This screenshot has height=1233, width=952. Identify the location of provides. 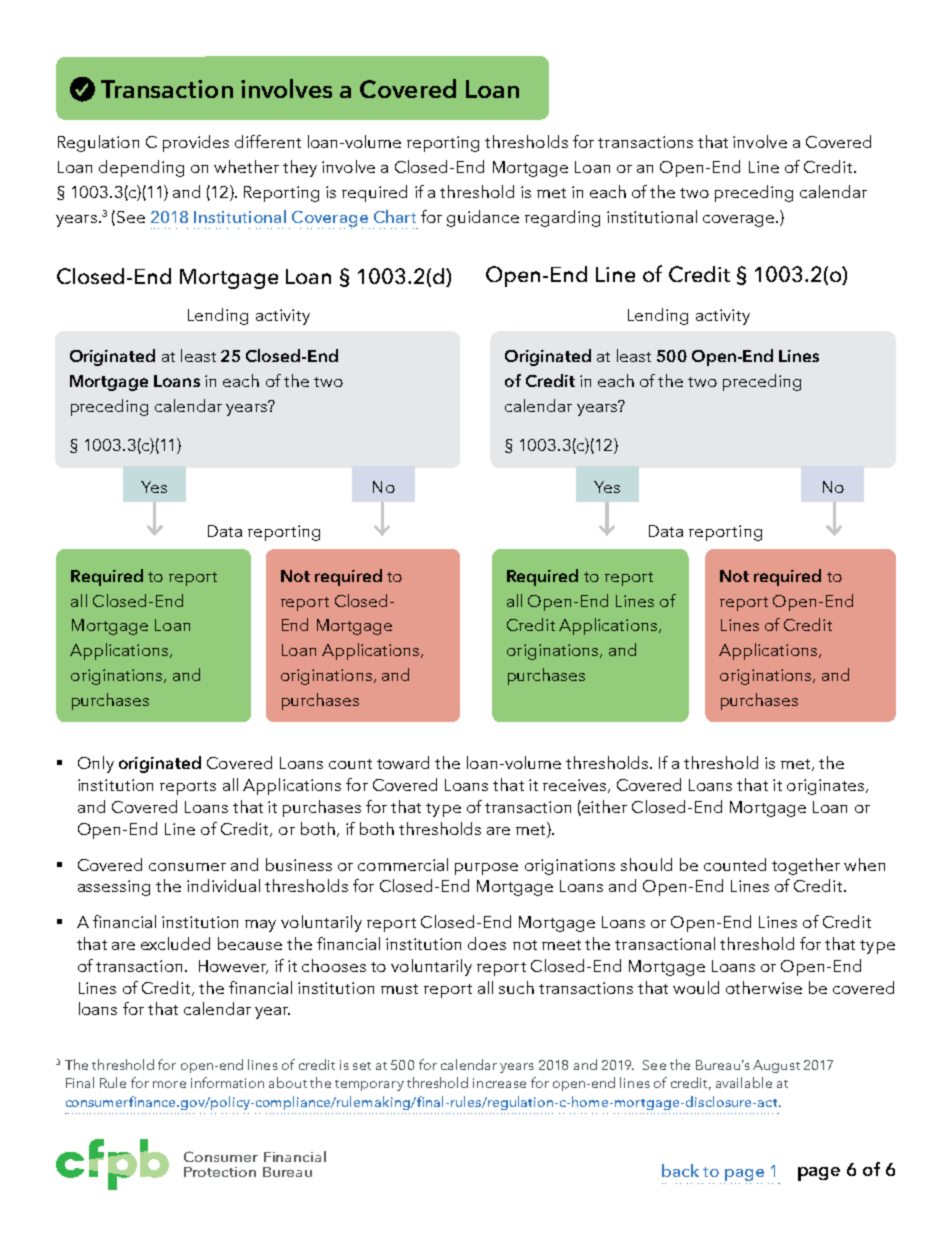
(196, 143).
